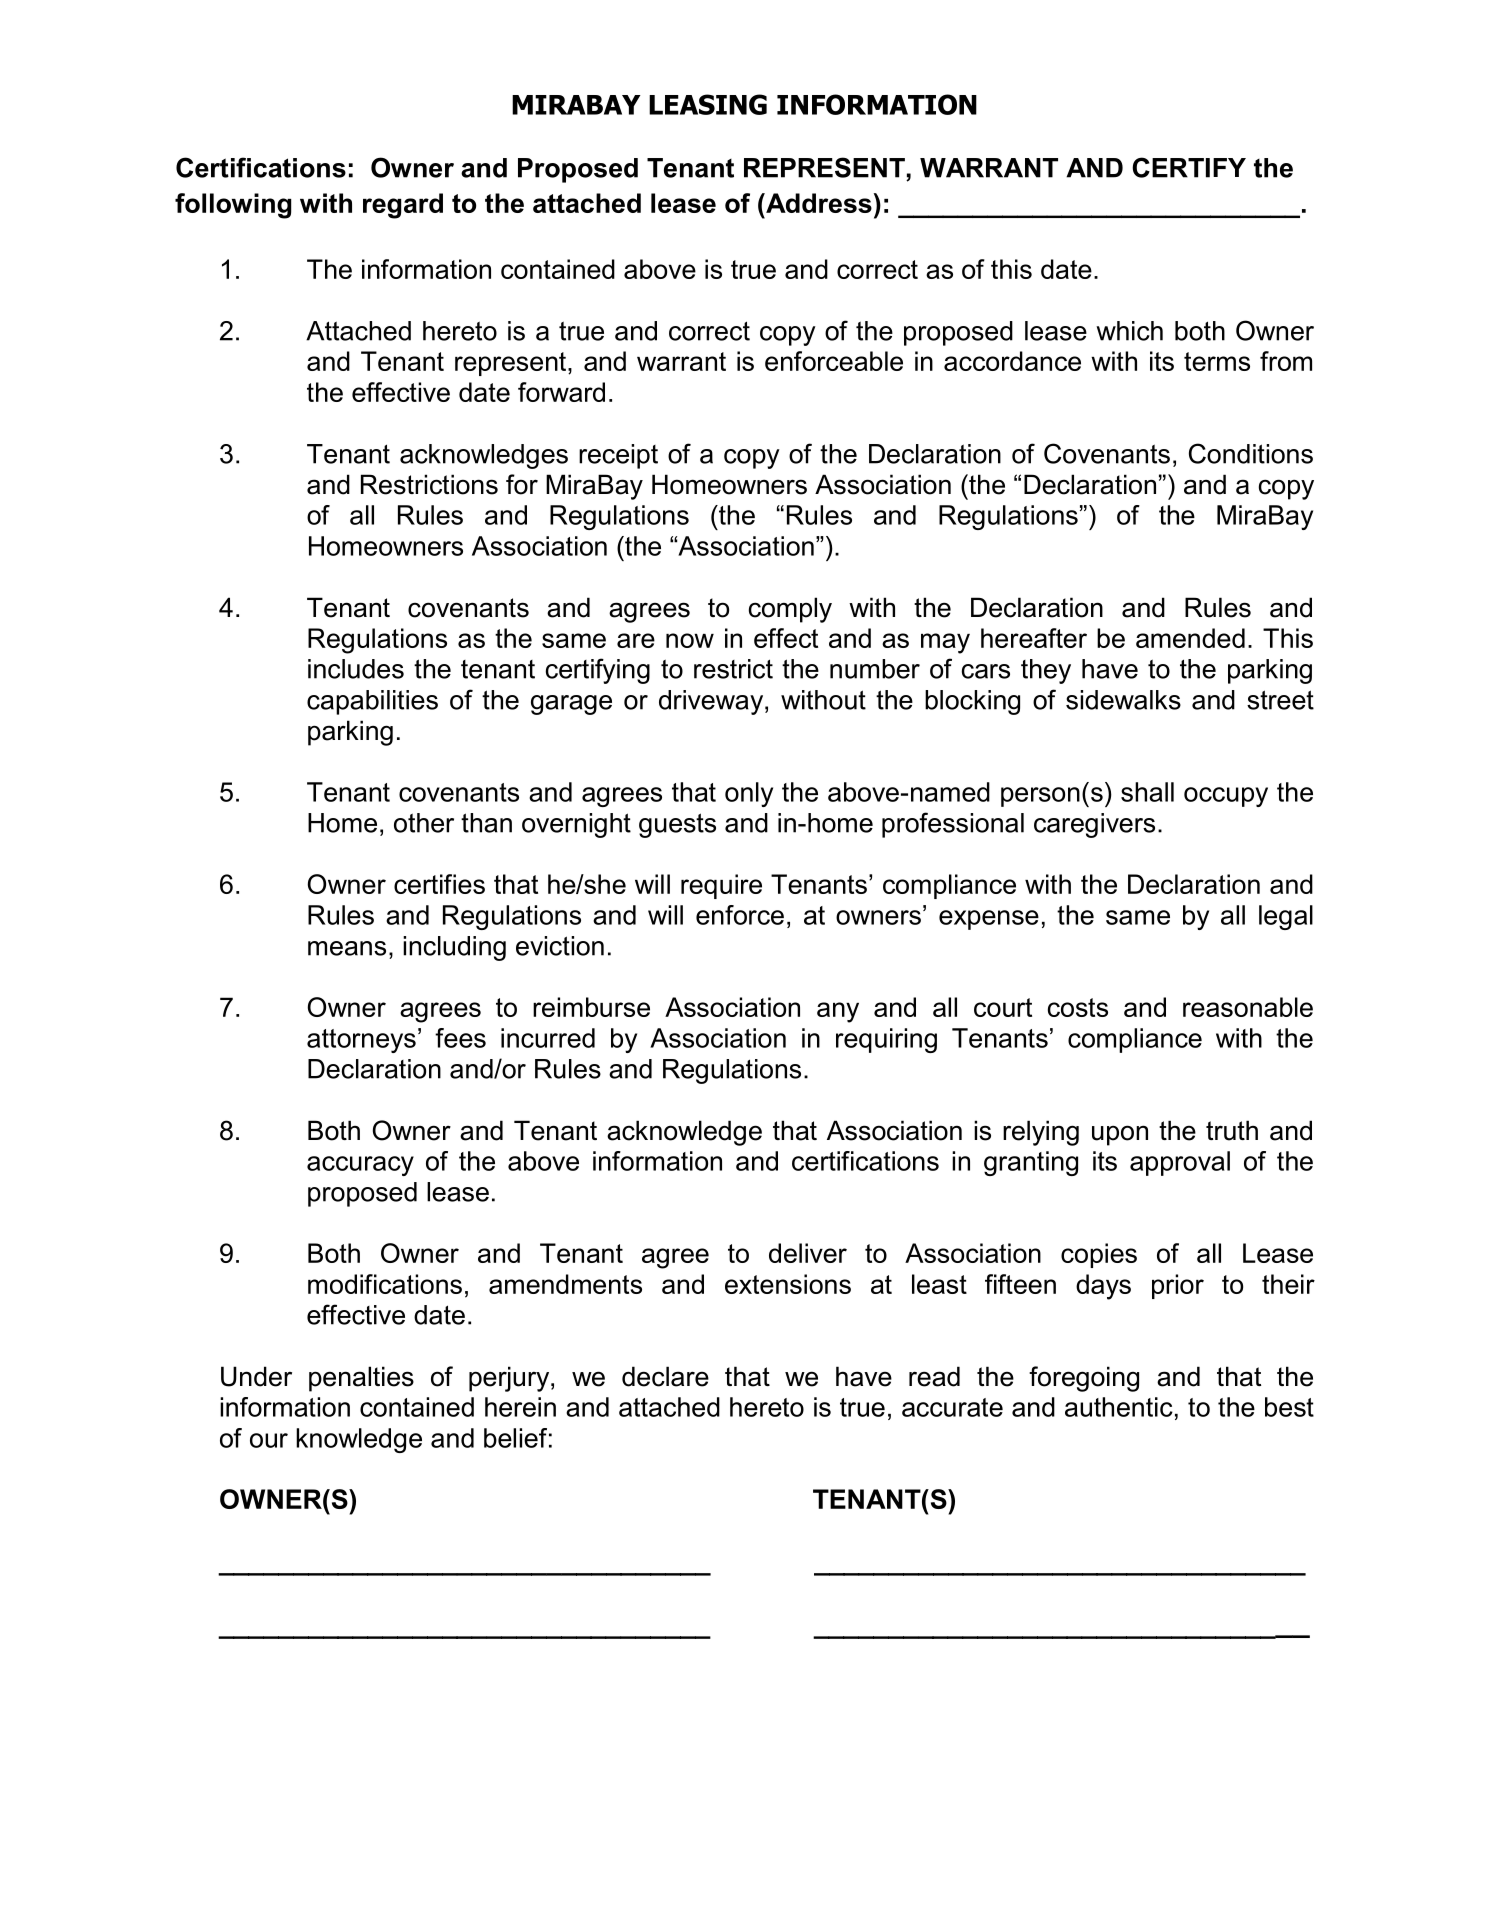  What do you see at coordinates (838, 1012) in the screenshot?
I see `any` at bounding box center [838, 1012].
